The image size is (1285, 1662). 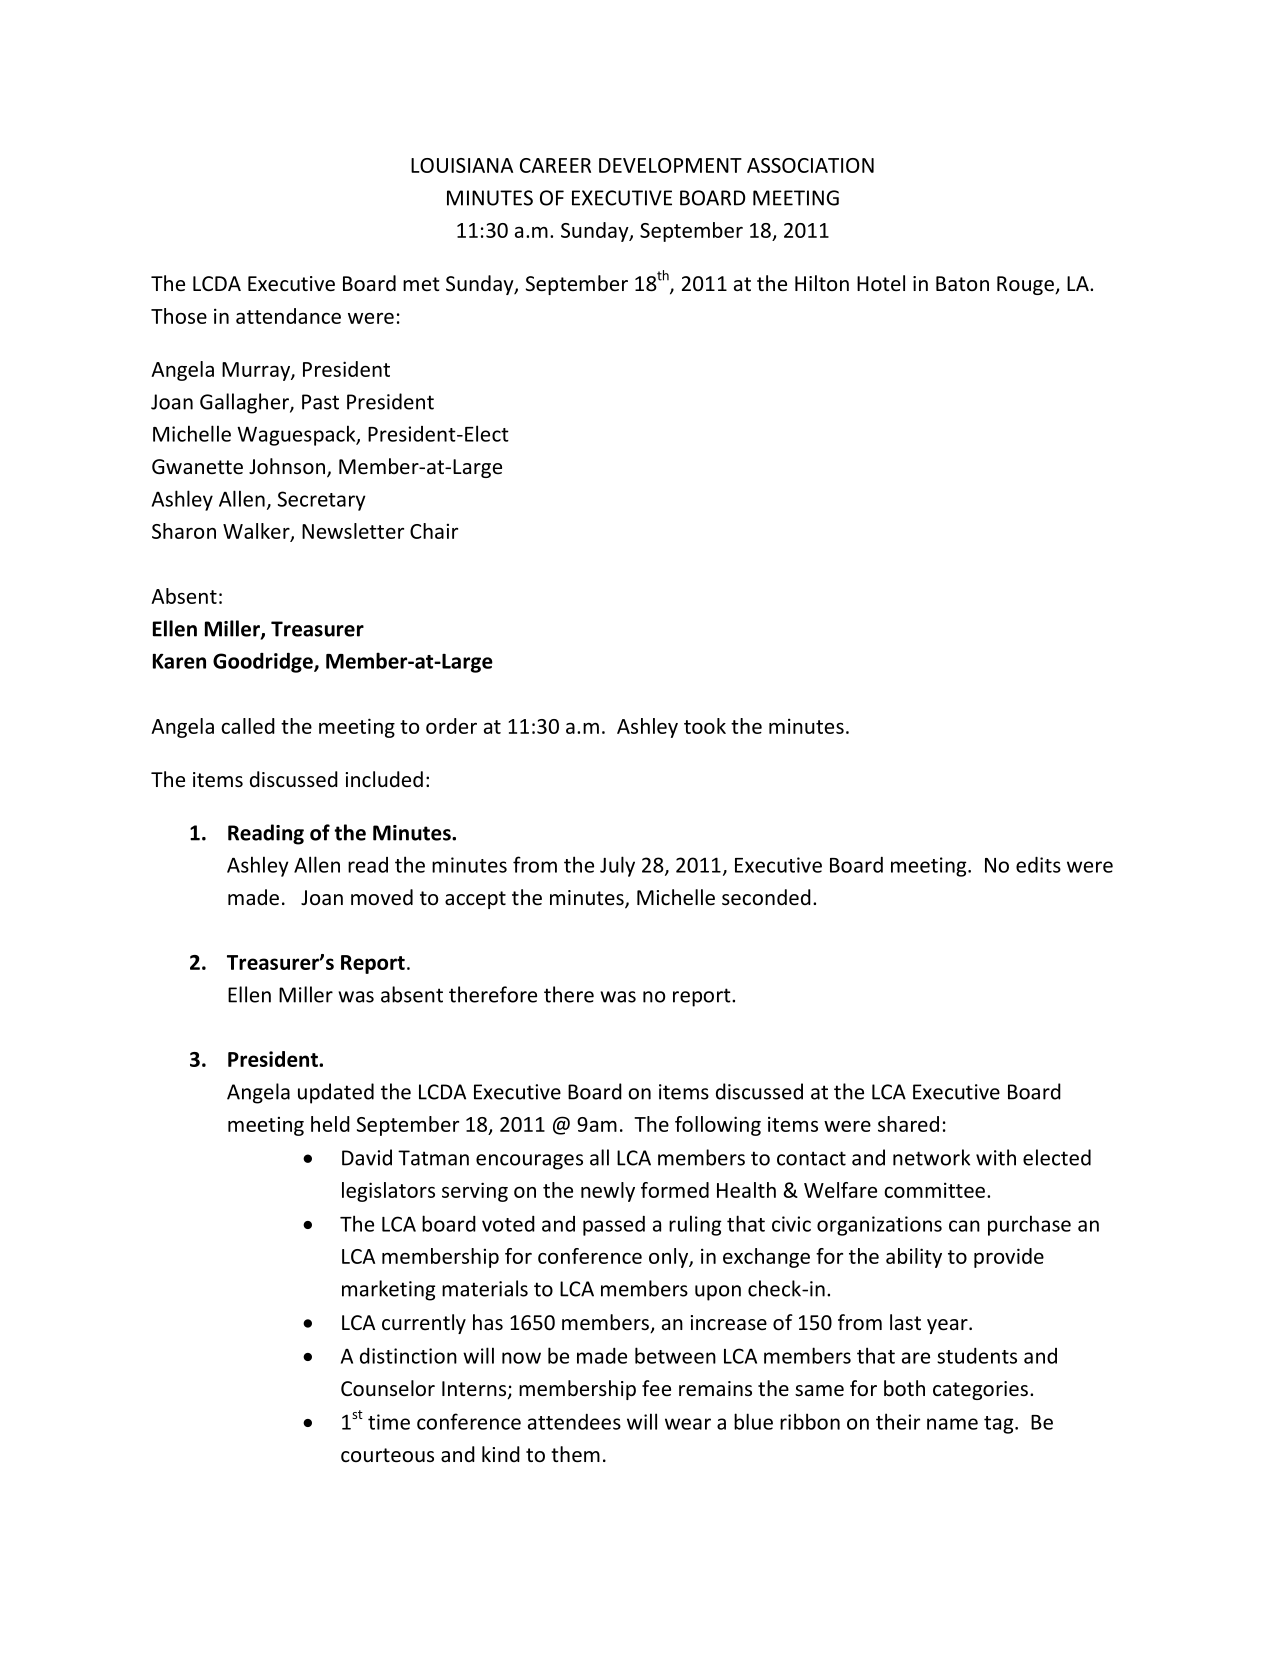 What do you see at coordinates (434, 531) in the screenshot?
I see `Chair` at bounding box center [434, 531].
